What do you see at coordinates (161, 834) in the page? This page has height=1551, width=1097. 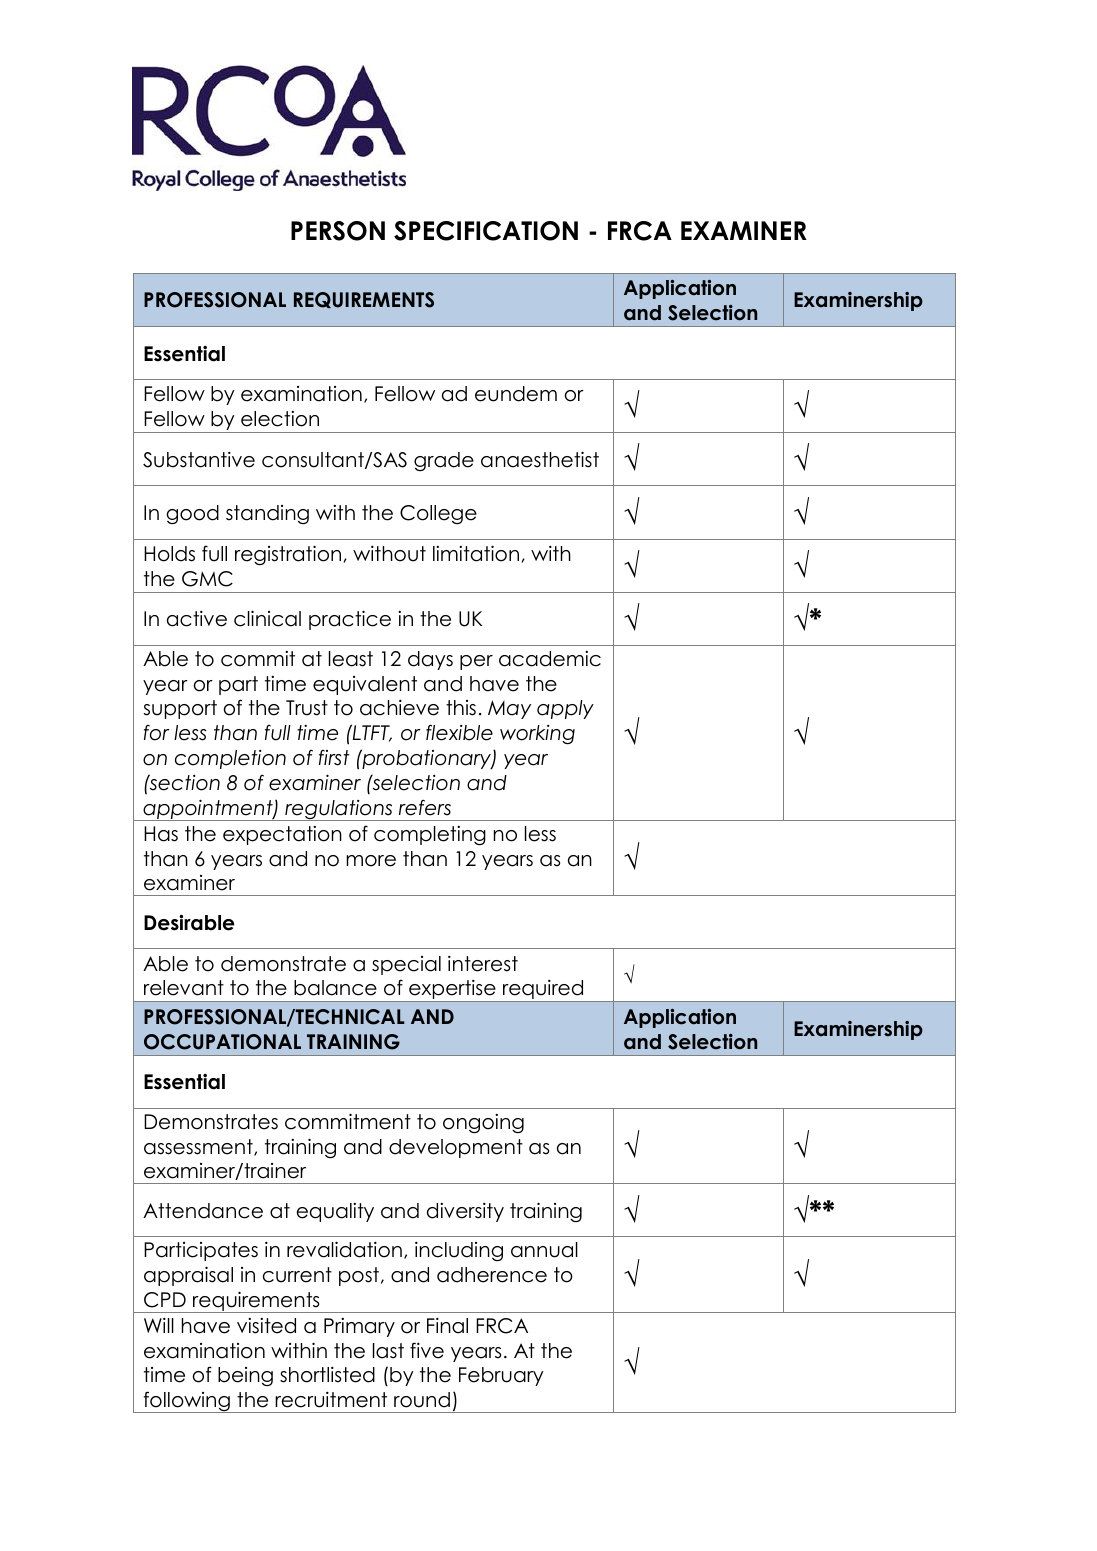 I see `Has` at bounding box center [161, 834].
